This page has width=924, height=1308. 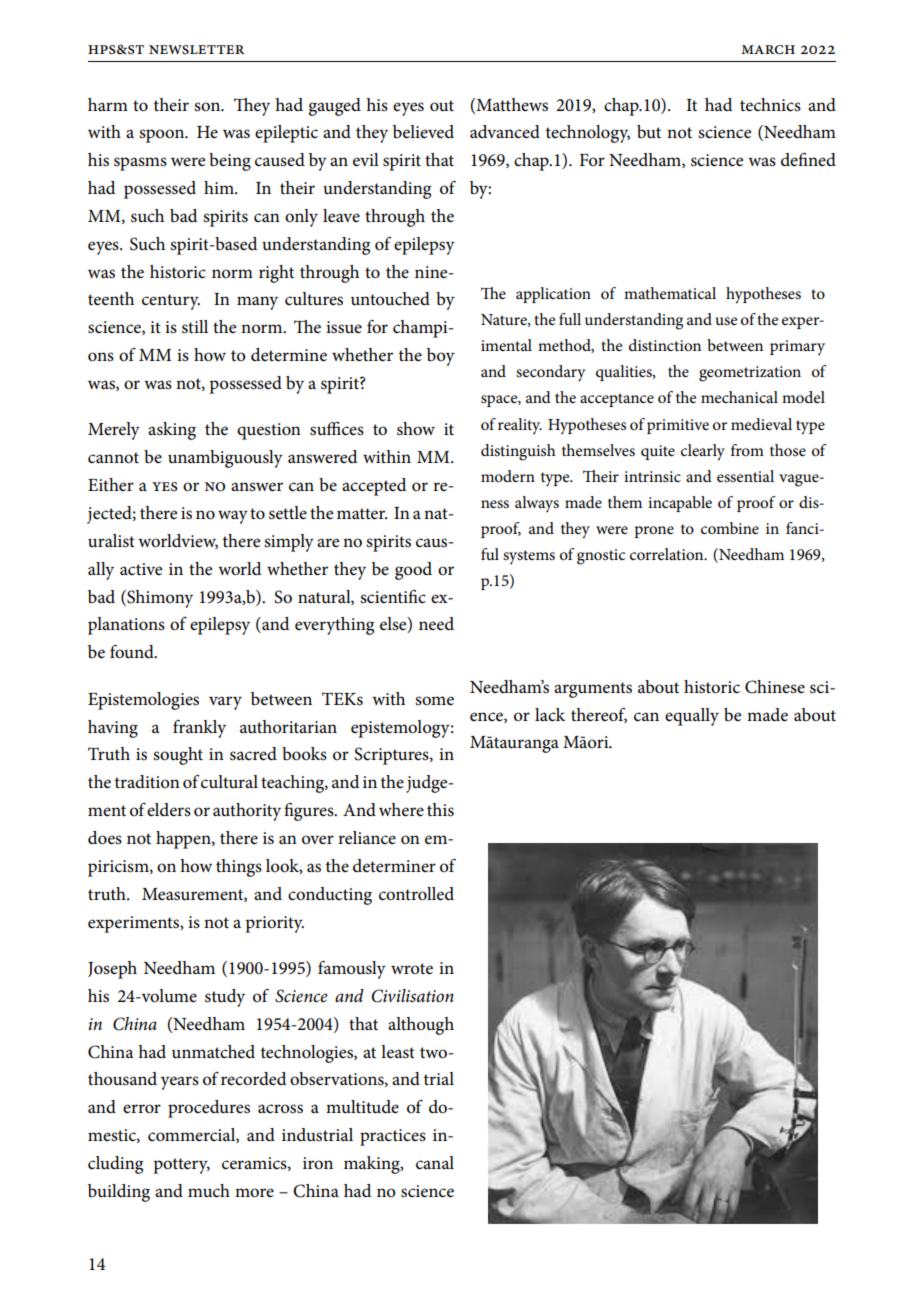 What do you see at coordinates (435, 1163) in the page?
I see `canal` at bounding box center [435, 1163].
